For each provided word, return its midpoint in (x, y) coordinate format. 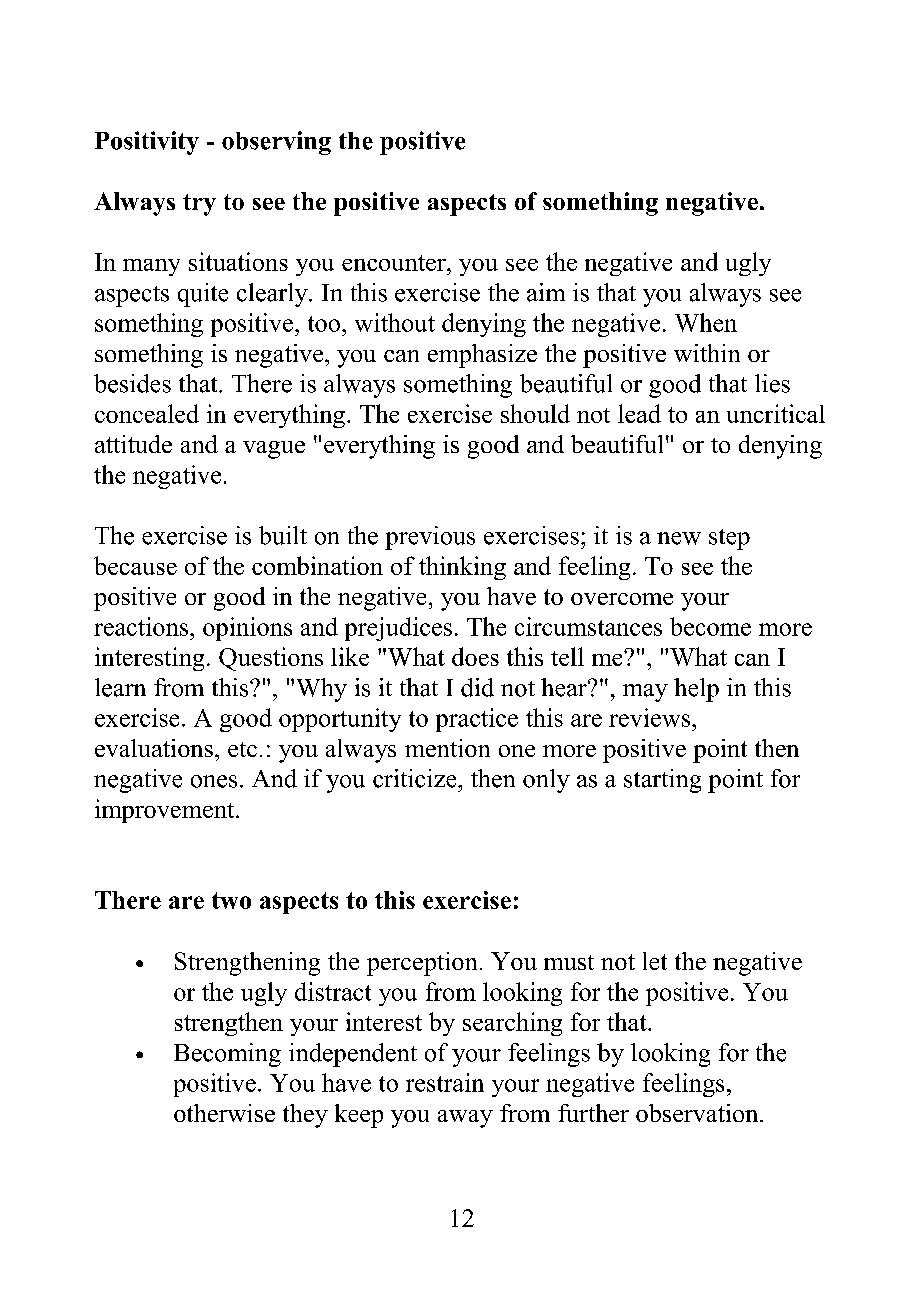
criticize (416, 778)
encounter (395, 263)
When (706, 322)
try (199, 205)
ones (214, 781)
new (679, 538)
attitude (133, 444)
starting (662, 781)
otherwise (224, 1113)
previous (430, 538)
